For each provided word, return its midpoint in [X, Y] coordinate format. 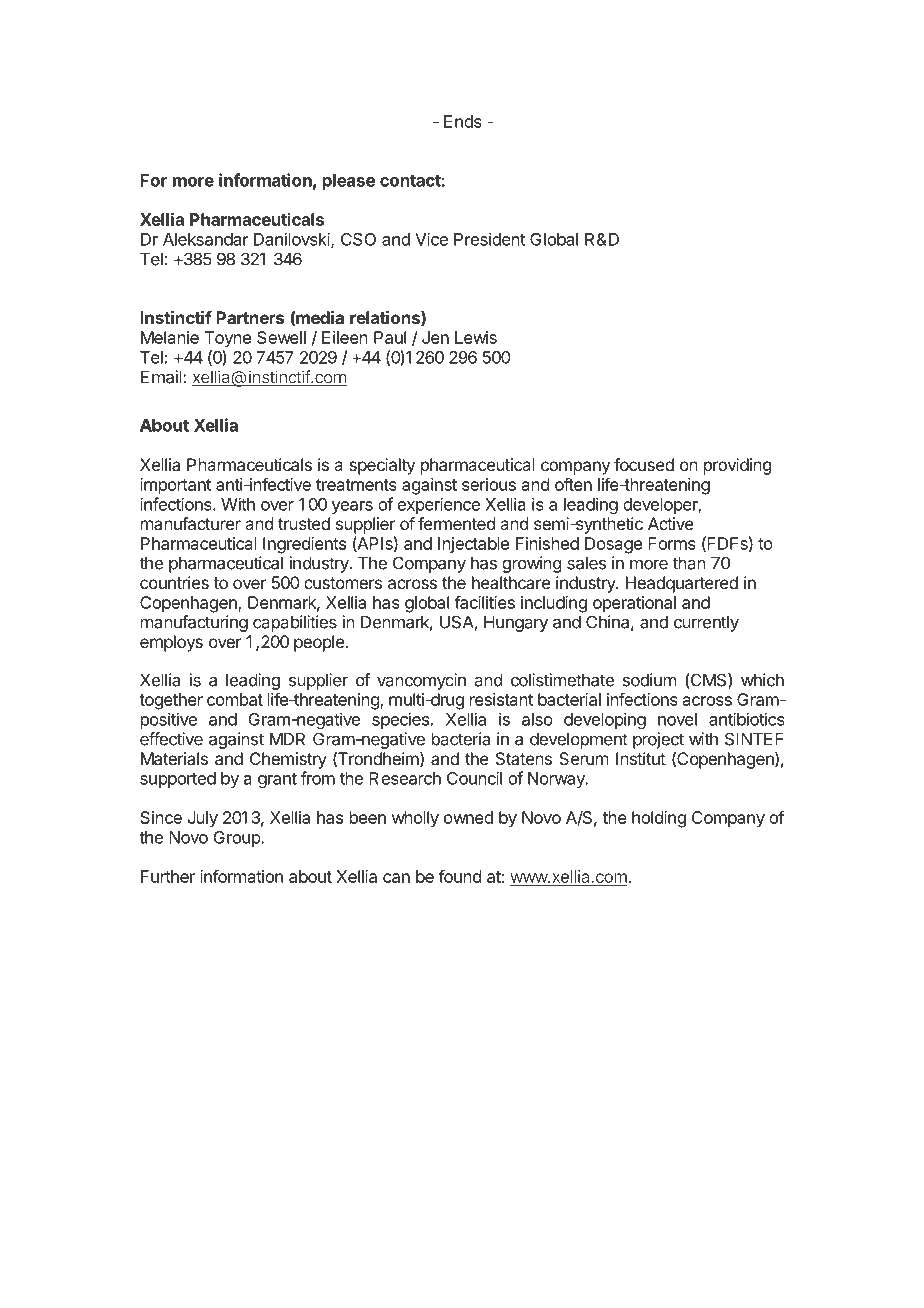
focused [644, 464]
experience [438, 505]
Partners [250, 317]
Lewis [476, 337]
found [459, 876]
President [489, 239]
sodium [649, 680]
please [349, 182]
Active [671, 523]
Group [238, 839]
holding [659, 819]
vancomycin [421, 681]
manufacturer [191, 523]
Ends [463, 121]
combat [235, 699]
